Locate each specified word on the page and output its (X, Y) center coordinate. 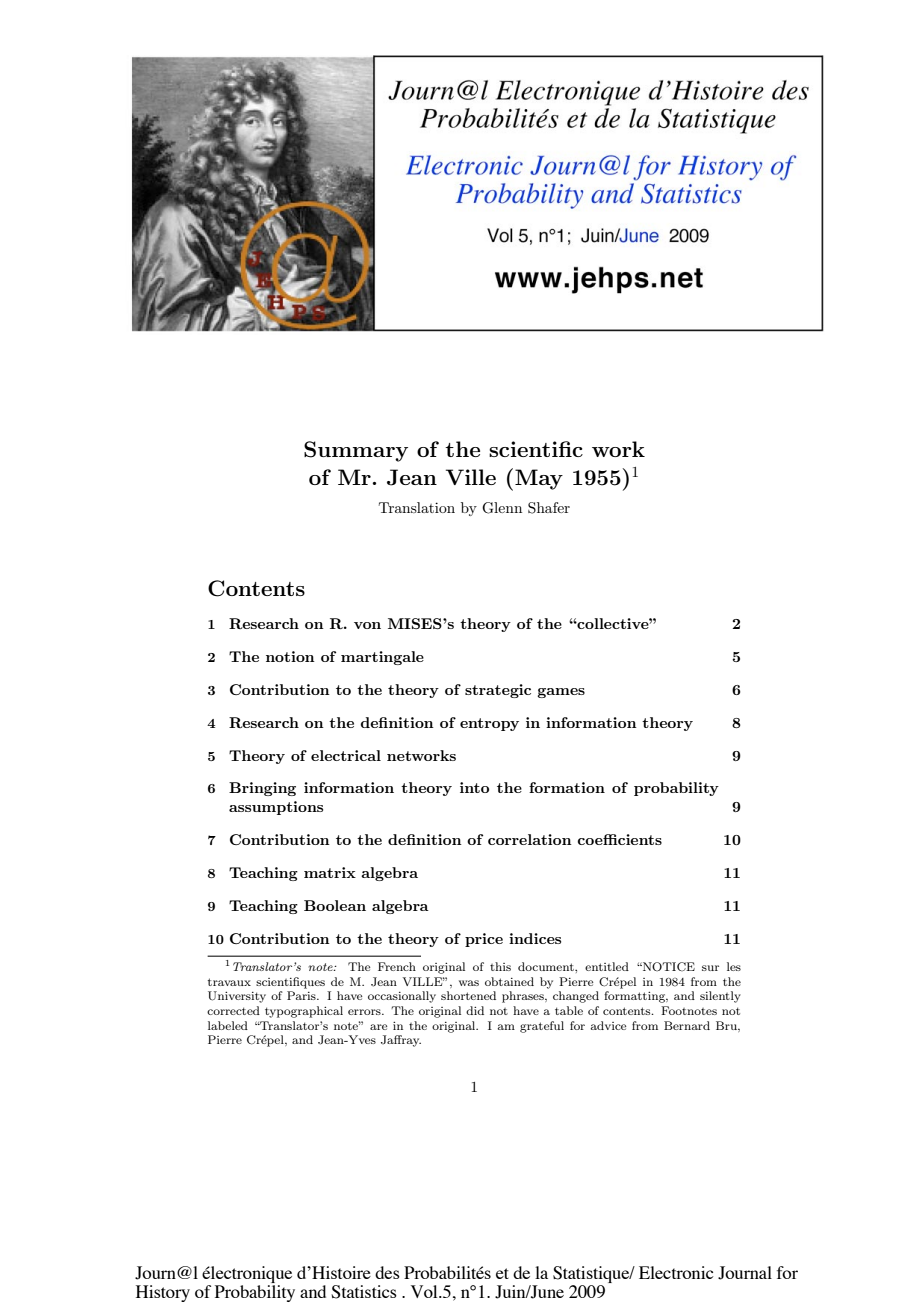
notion (290, 656)
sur (710, 968)
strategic (498, 691)
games (561, 693)
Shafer (549, 508)
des (387, 1272)
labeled (228, 1025)
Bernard (687, 1025)
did (475, 1010)
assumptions (276, 808)
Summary (356, 451)
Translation (417, 507)
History (163, 1293)
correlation (530, 839)
